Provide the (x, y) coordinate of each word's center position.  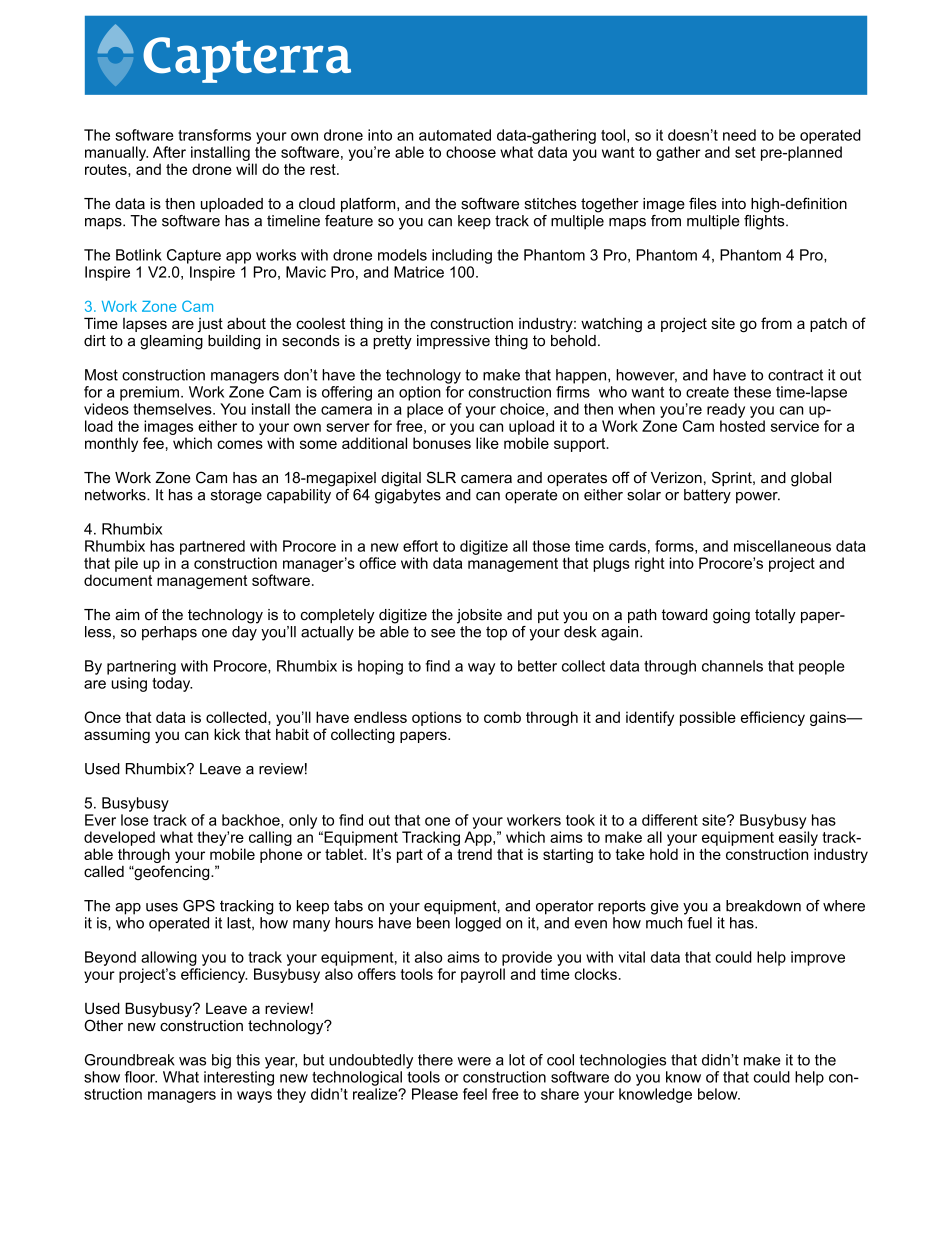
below (719, 1094)
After (169, 152)
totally (775, 616)
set (745, 152)
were (474, 1061)
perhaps (169, 633)
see (443, 633)
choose (471, 152)
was (192, 1061)
